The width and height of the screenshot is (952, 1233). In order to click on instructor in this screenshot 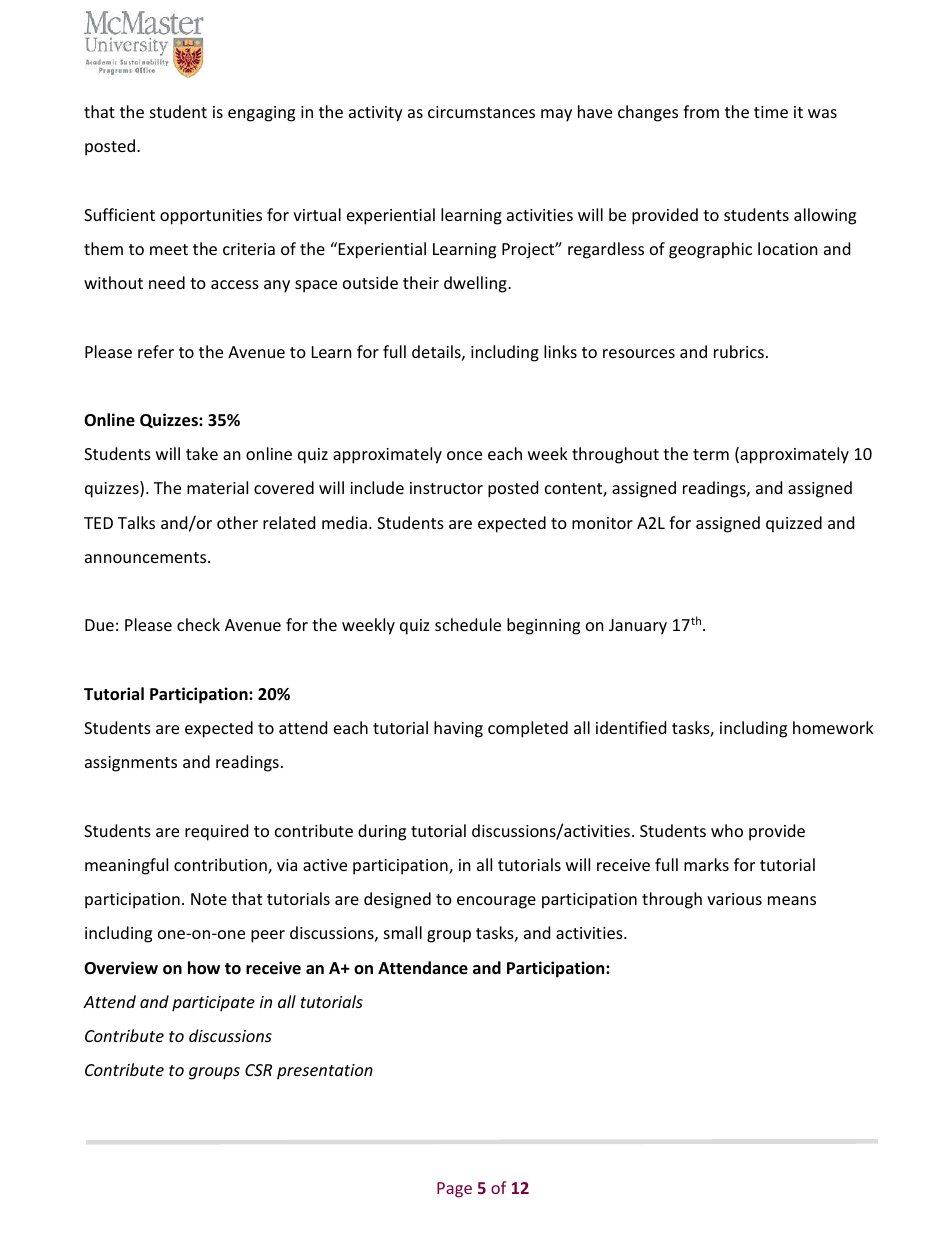, I will do `click(446, 488)`.
